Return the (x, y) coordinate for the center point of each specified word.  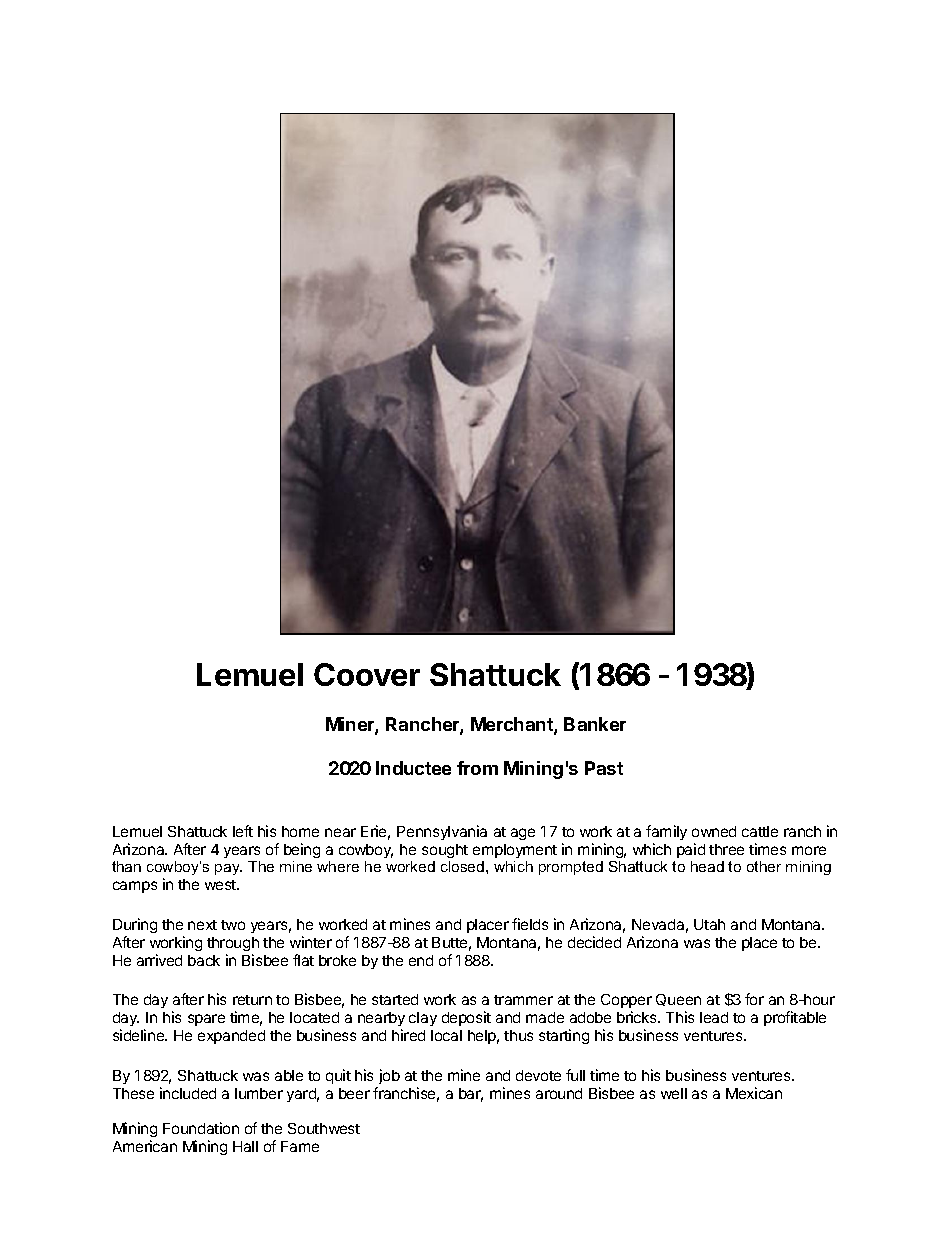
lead (714, 1017)
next (202, 925)
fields (530, 924)
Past (604, 768)
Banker (595, 724)
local (446, 1035)
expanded (231, 1037)
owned (714, 831)
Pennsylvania (442, 832)
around (559, 1093)
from (477, 768)
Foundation (201, 1128)
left (243, 831)
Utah (709, 924)
